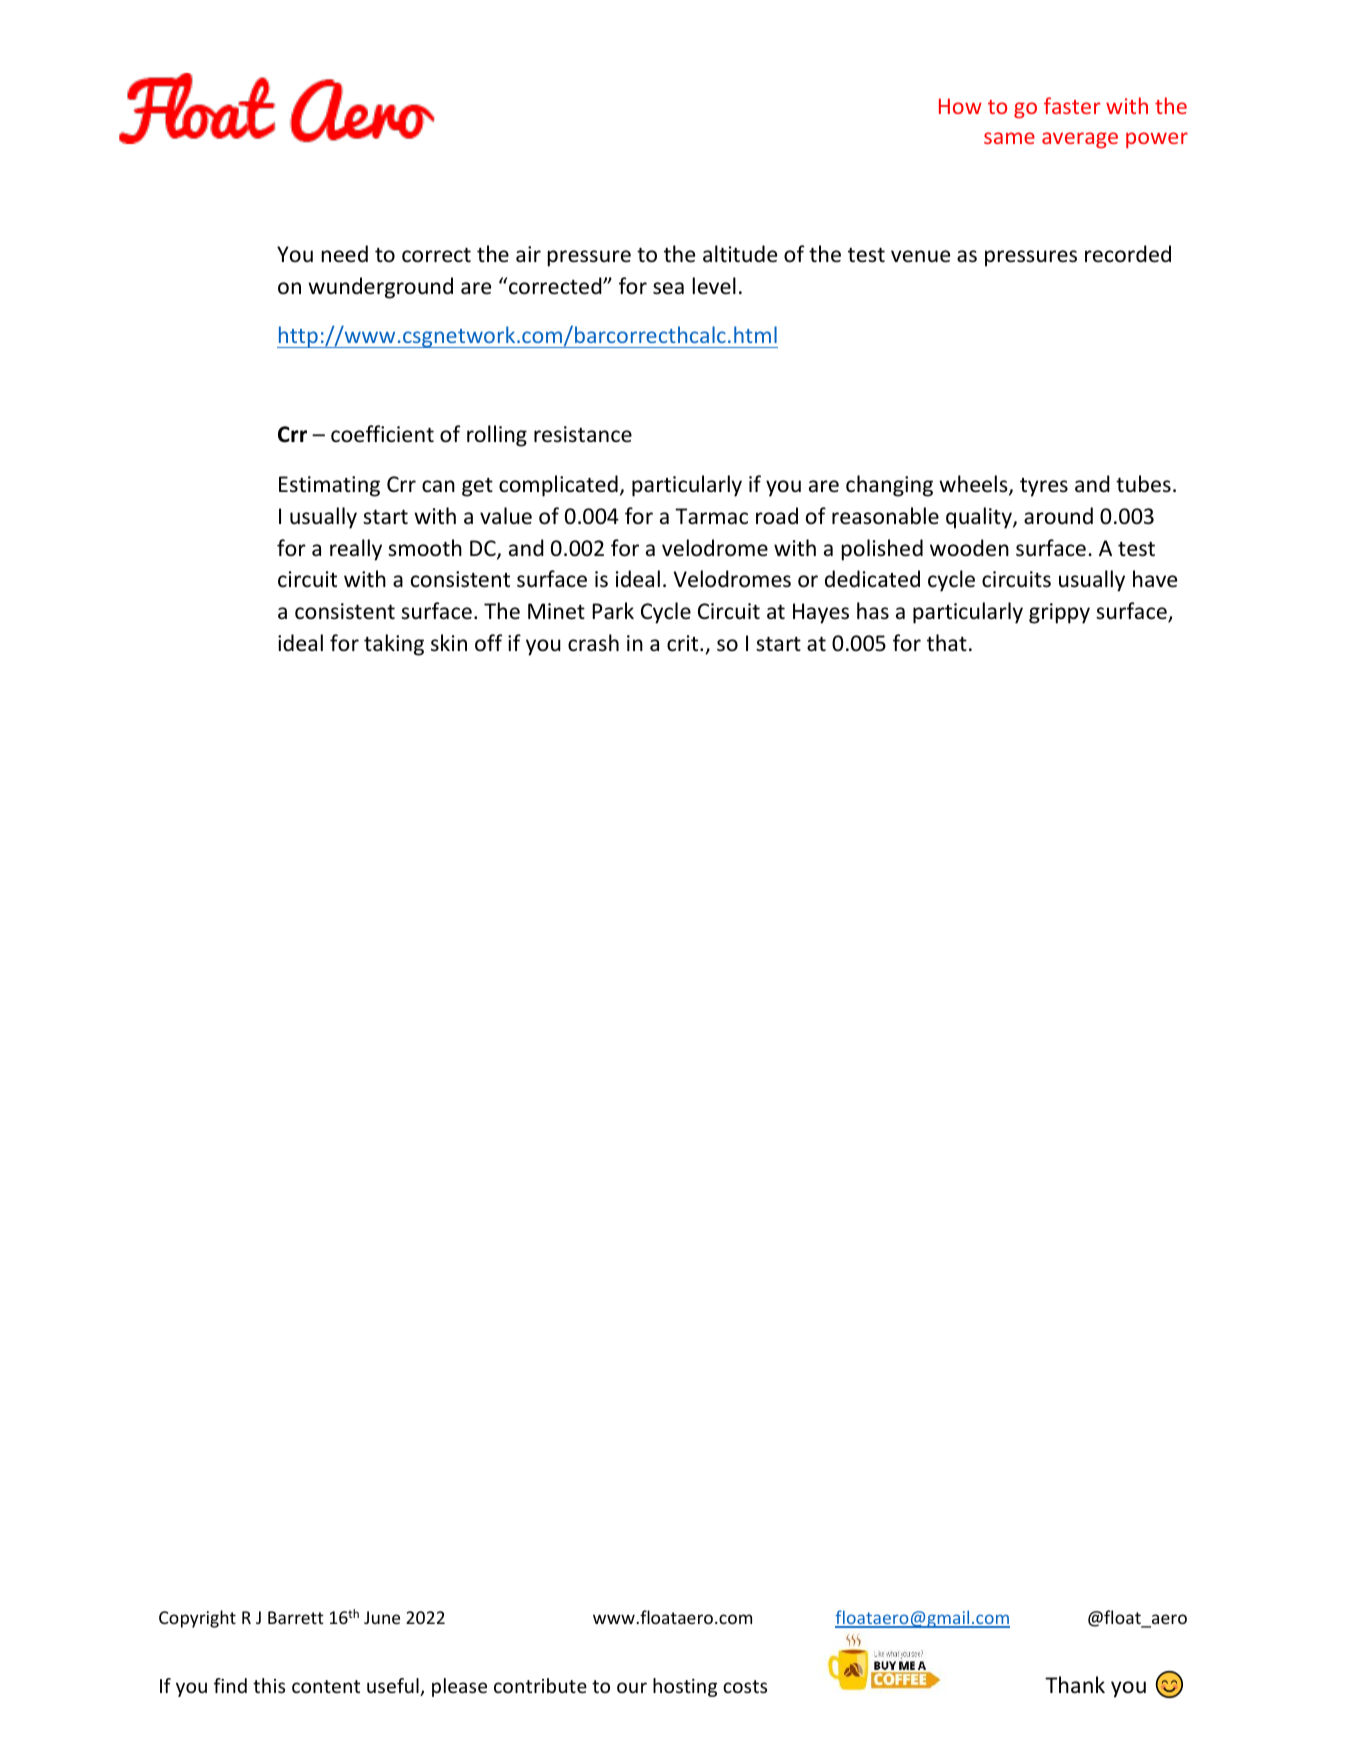  I want to click on crit, so click(684, 643).
